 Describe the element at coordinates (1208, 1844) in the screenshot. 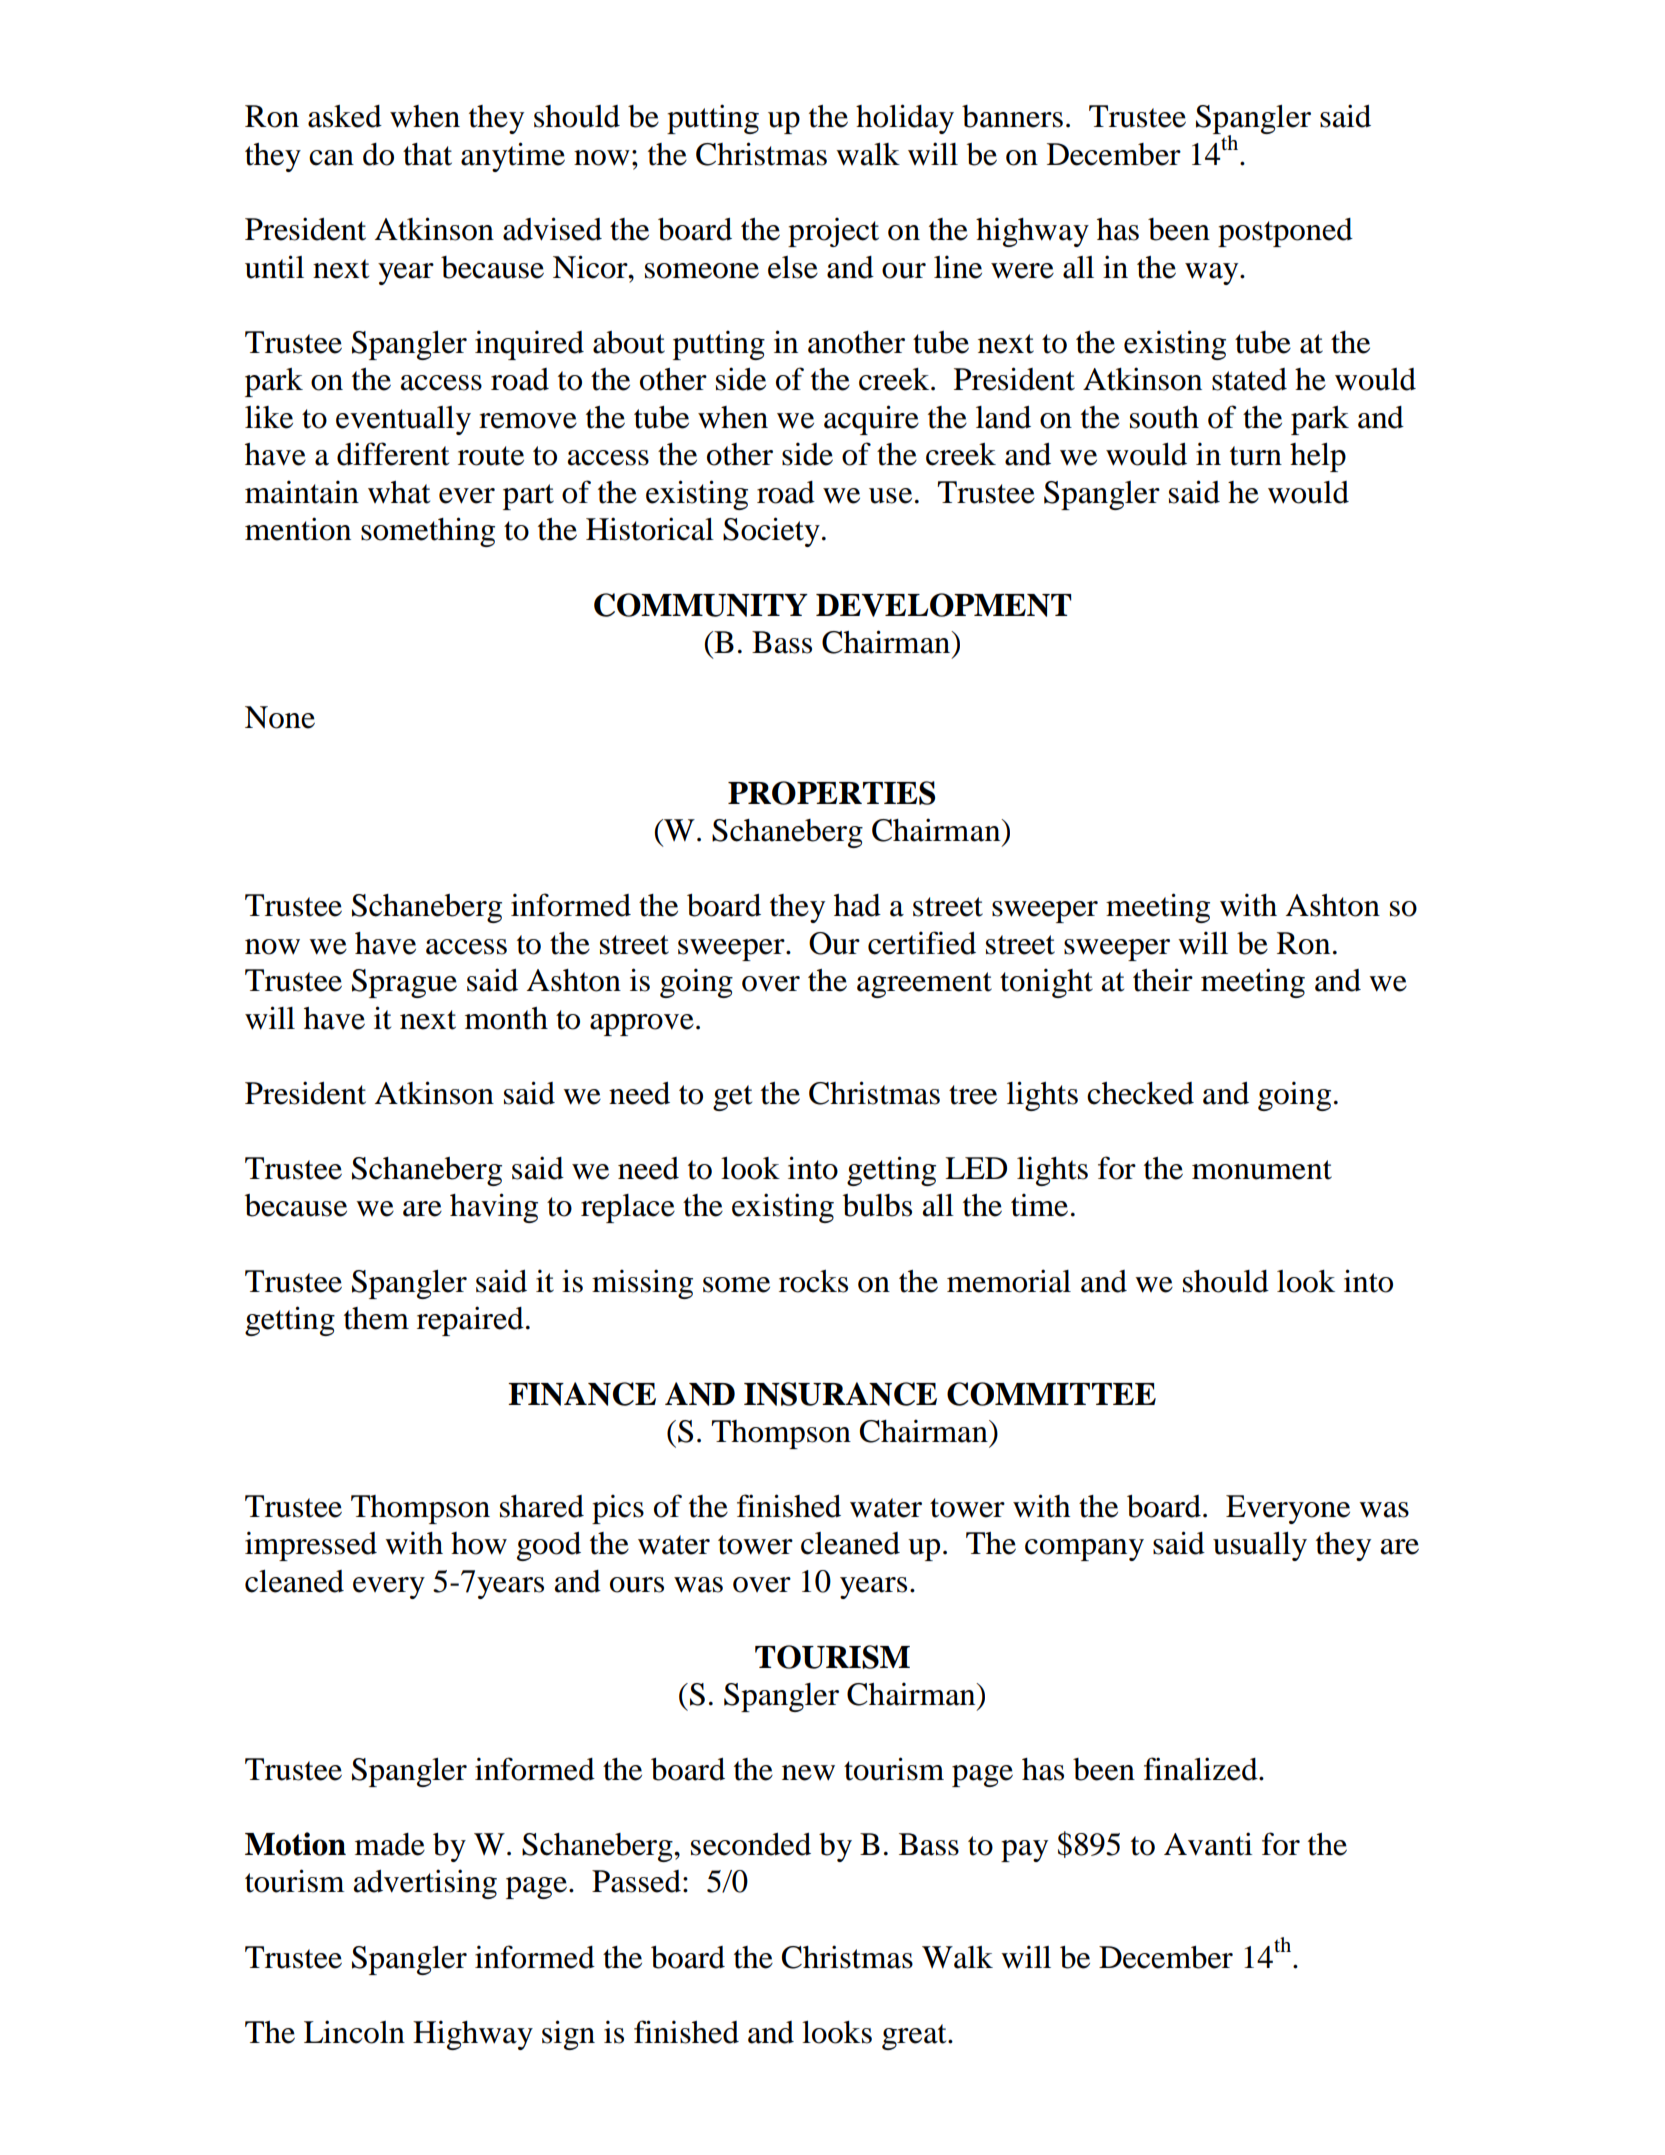

I see `Avanti` at that location.
